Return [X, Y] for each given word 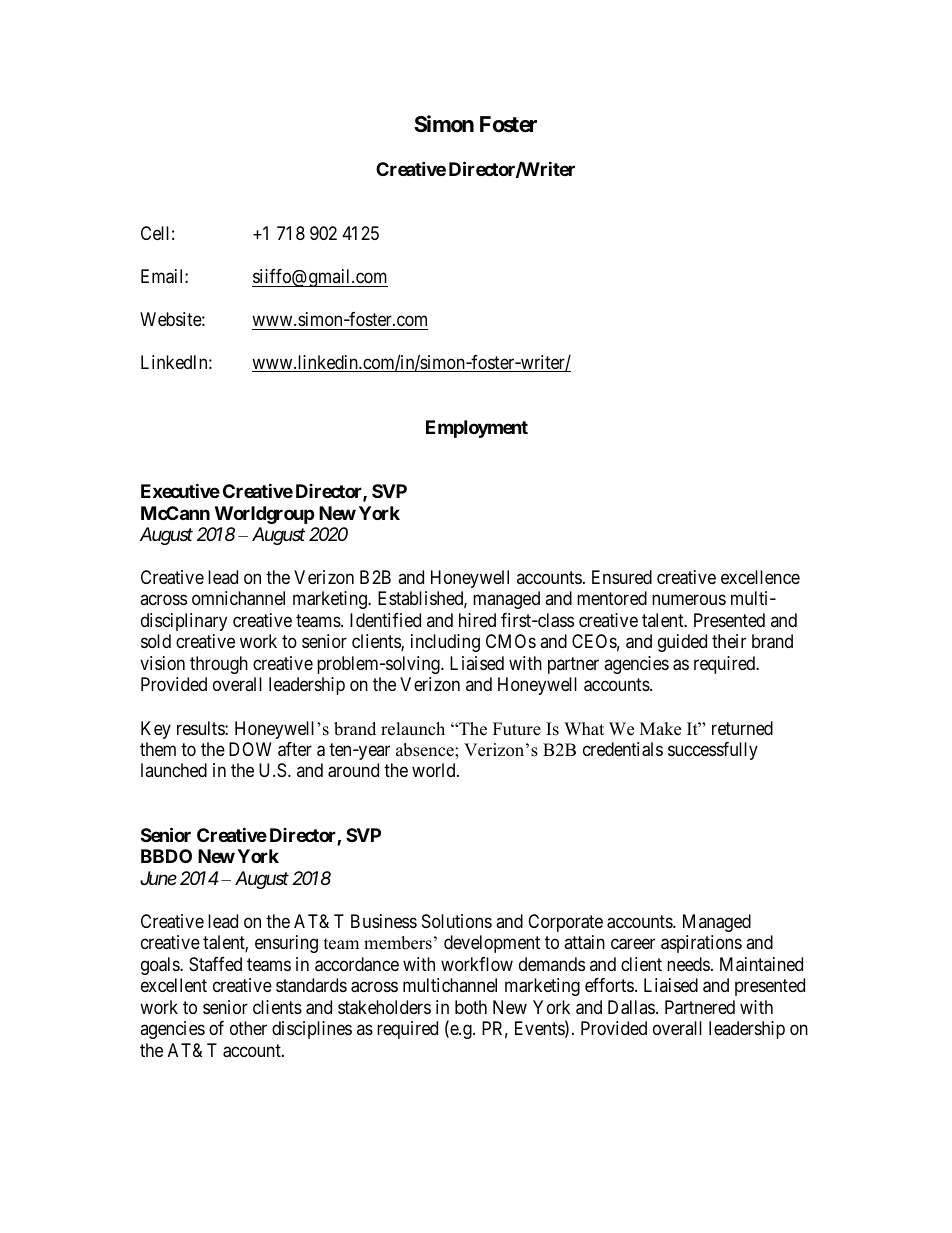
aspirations [701, 944]
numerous [689, 600]
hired [477, 620]
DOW [250, 749]
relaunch [413, 729]
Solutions [457, 921]
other [248, 1028]
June [158, 878]
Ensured [622, 577]
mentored [612, 598]
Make [660, 729]
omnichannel [238, 598]
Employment [477, 429]
